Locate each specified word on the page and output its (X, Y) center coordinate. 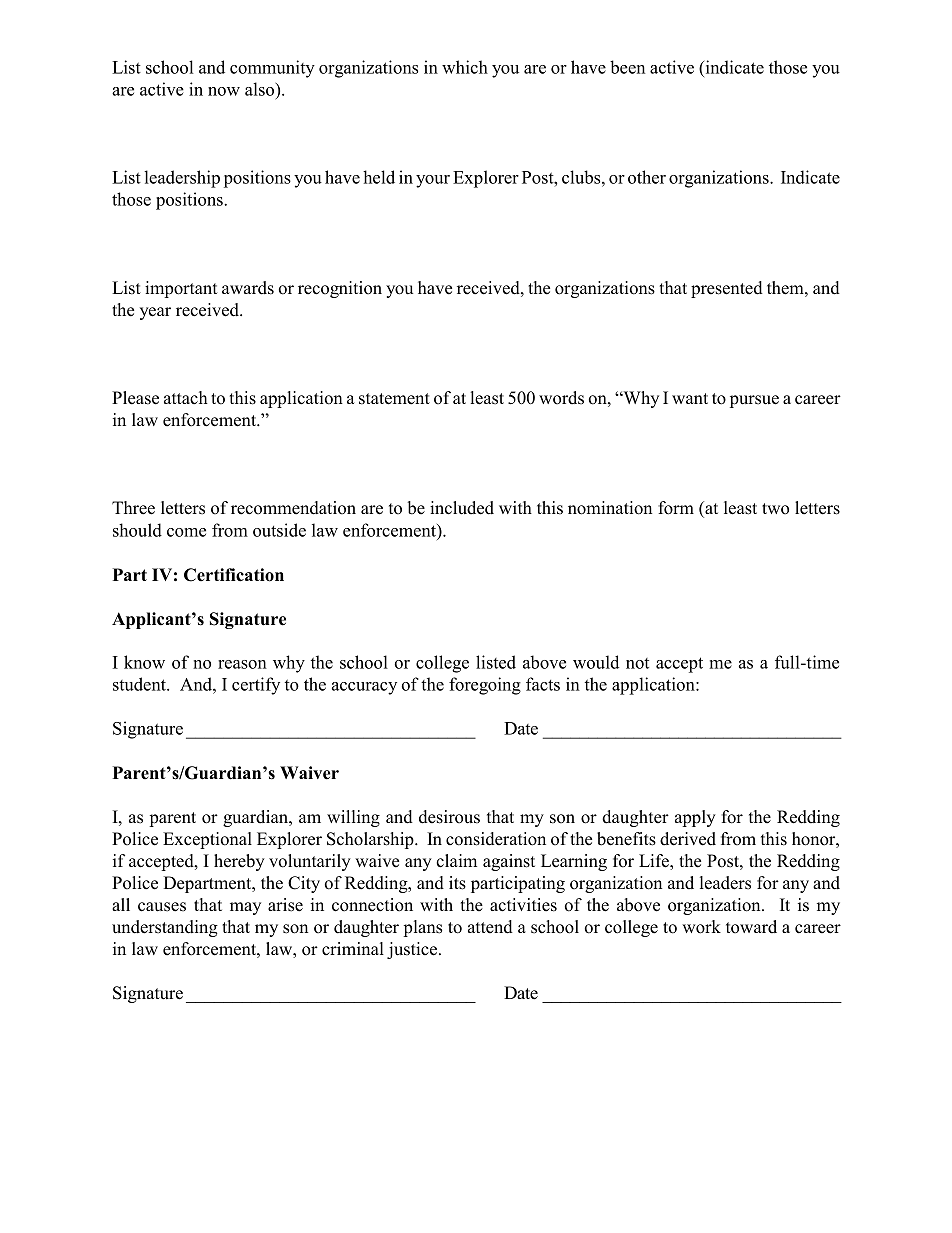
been (627, 67)
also (261, 89)
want (690, 398)
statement (394, 399)
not (637, 663)
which (465, 67)
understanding (165, 928)
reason (242, 664)
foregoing (485, 686)
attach (186, 398)
